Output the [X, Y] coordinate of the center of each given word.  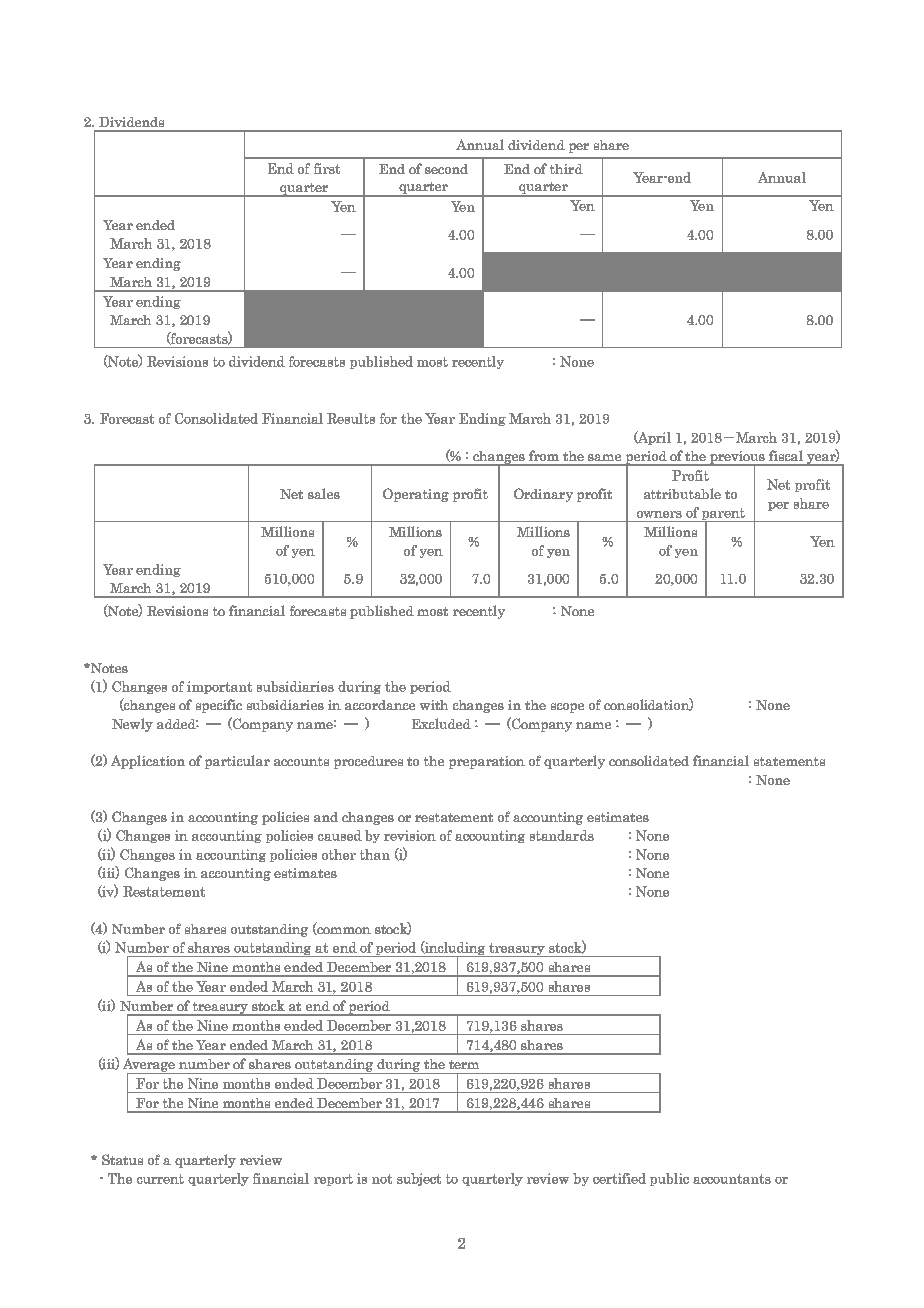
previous [737, 458]
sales [324, 493]
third [566, 169]
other [339, 854]
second [446, 169]
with [434, 705]
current [160, 1179]
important [219, 687]
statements [789, 761]
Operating [416, 495]
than [375, 854]
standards [562, 835]
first [327, 168]
